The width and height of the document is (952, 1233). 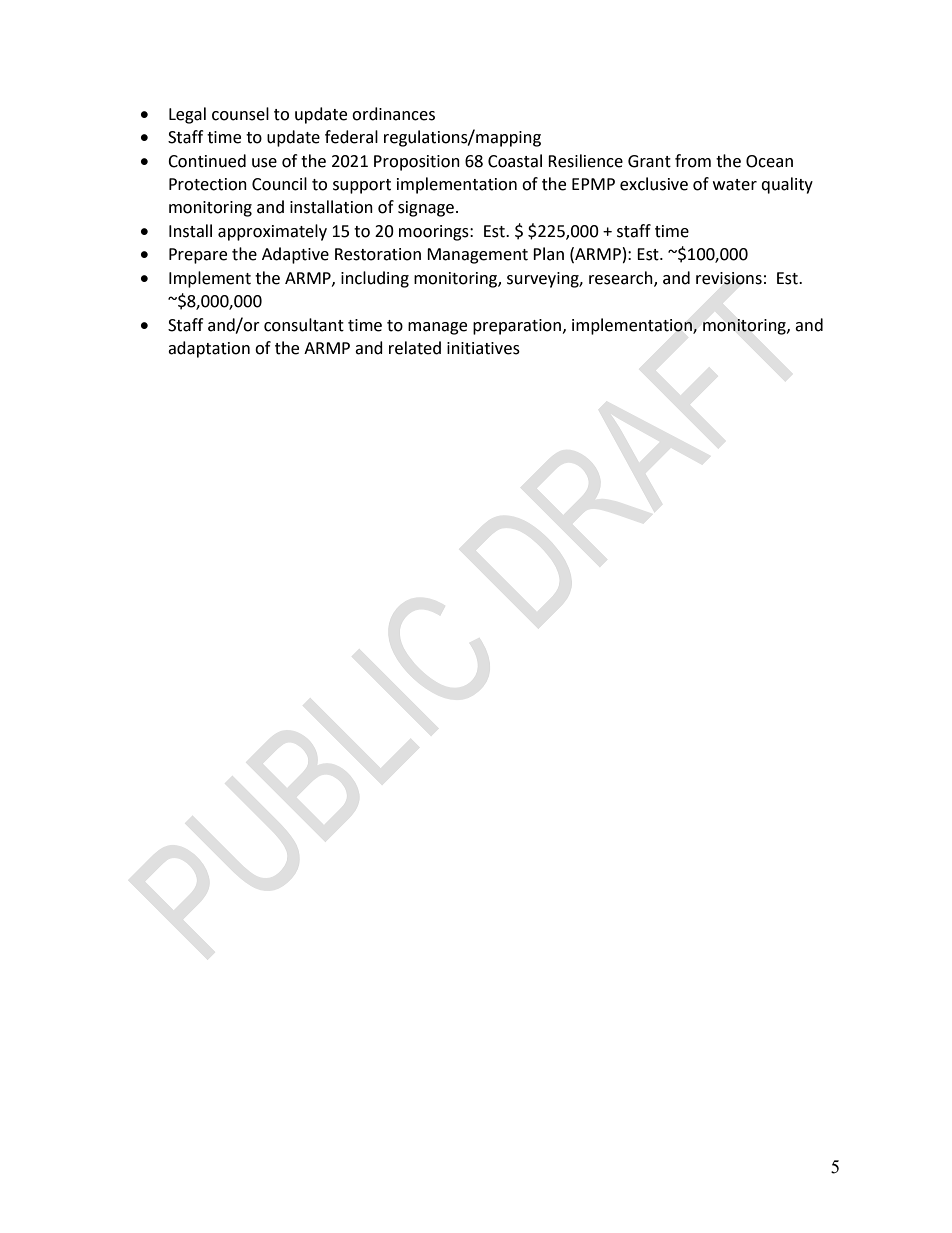 What do you see at coordinates (393, 114) in the document?
I see `ordinances` at bounding box center [393, 114].
